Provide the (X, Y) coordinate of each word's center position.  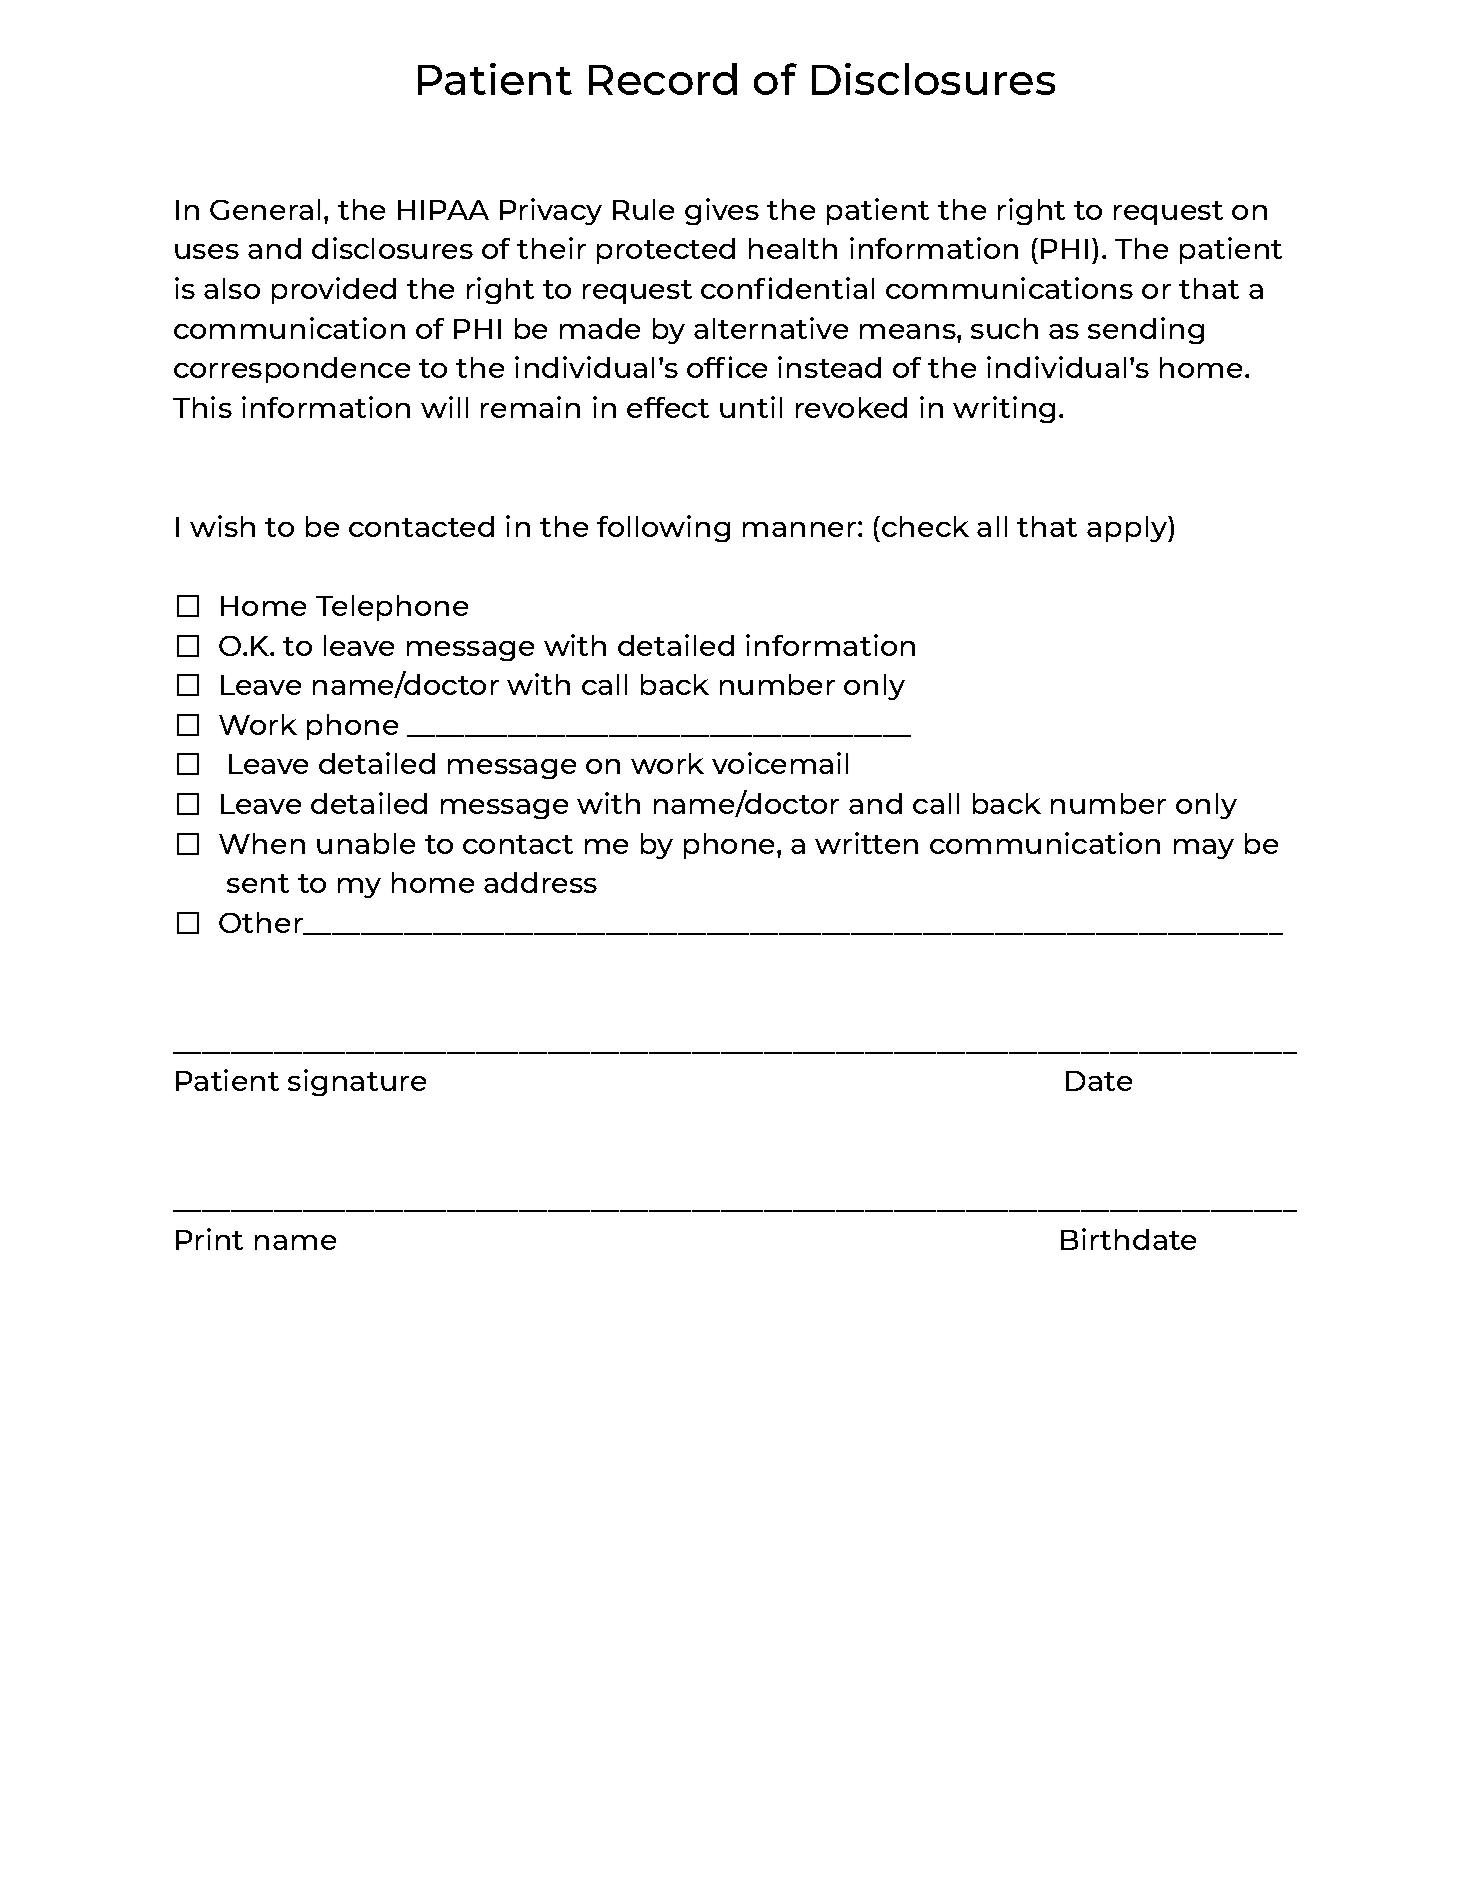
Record (663, 79)
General (265, 209)
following (663, 528)
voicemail (780, 763)
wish (222, 526)
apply (1128, 529)
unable (366, 843)
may (1204, 849)
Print (209, 1239)
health (793, 248)
